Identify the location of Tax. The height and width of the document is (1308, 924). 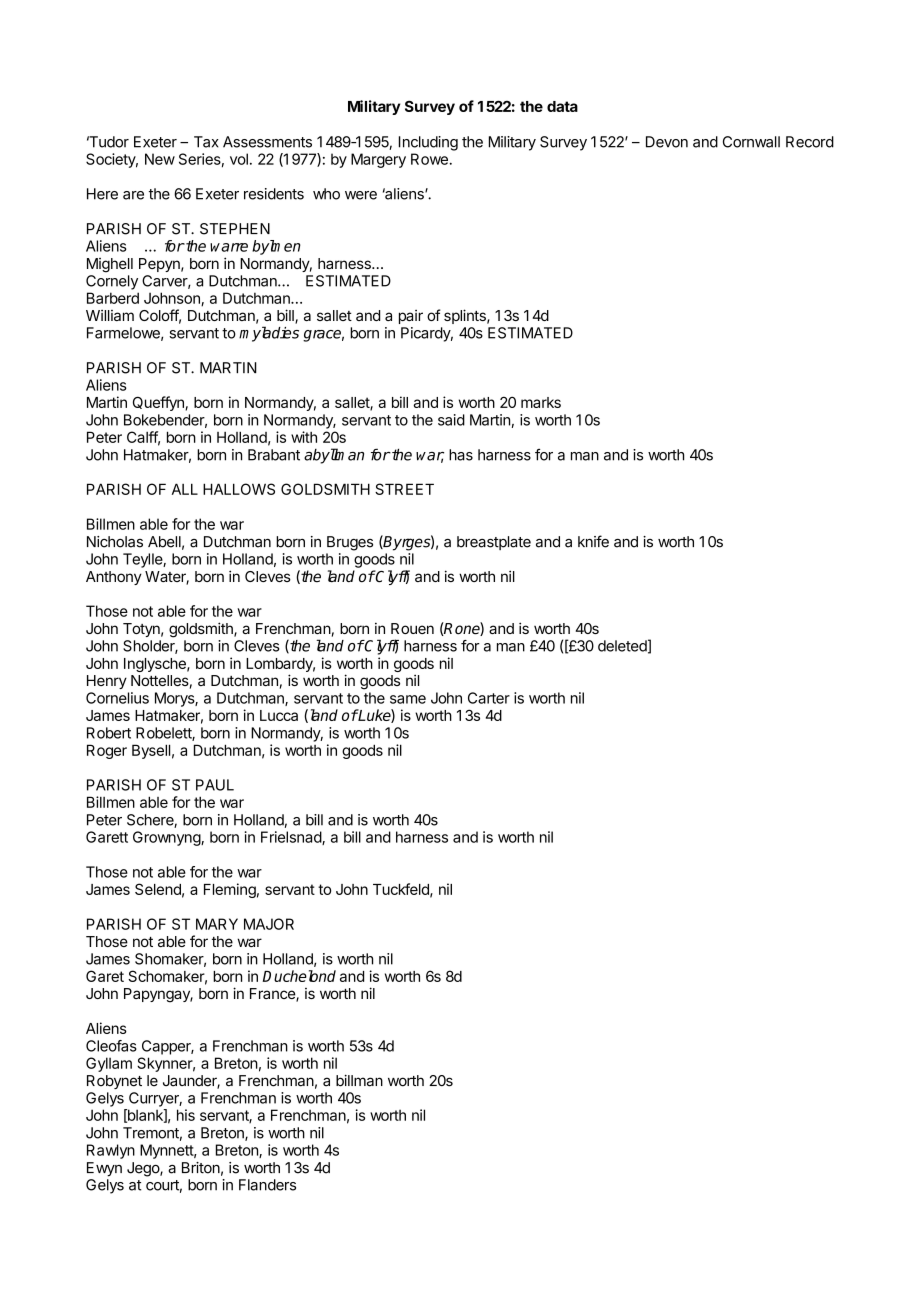
(206, 142).
